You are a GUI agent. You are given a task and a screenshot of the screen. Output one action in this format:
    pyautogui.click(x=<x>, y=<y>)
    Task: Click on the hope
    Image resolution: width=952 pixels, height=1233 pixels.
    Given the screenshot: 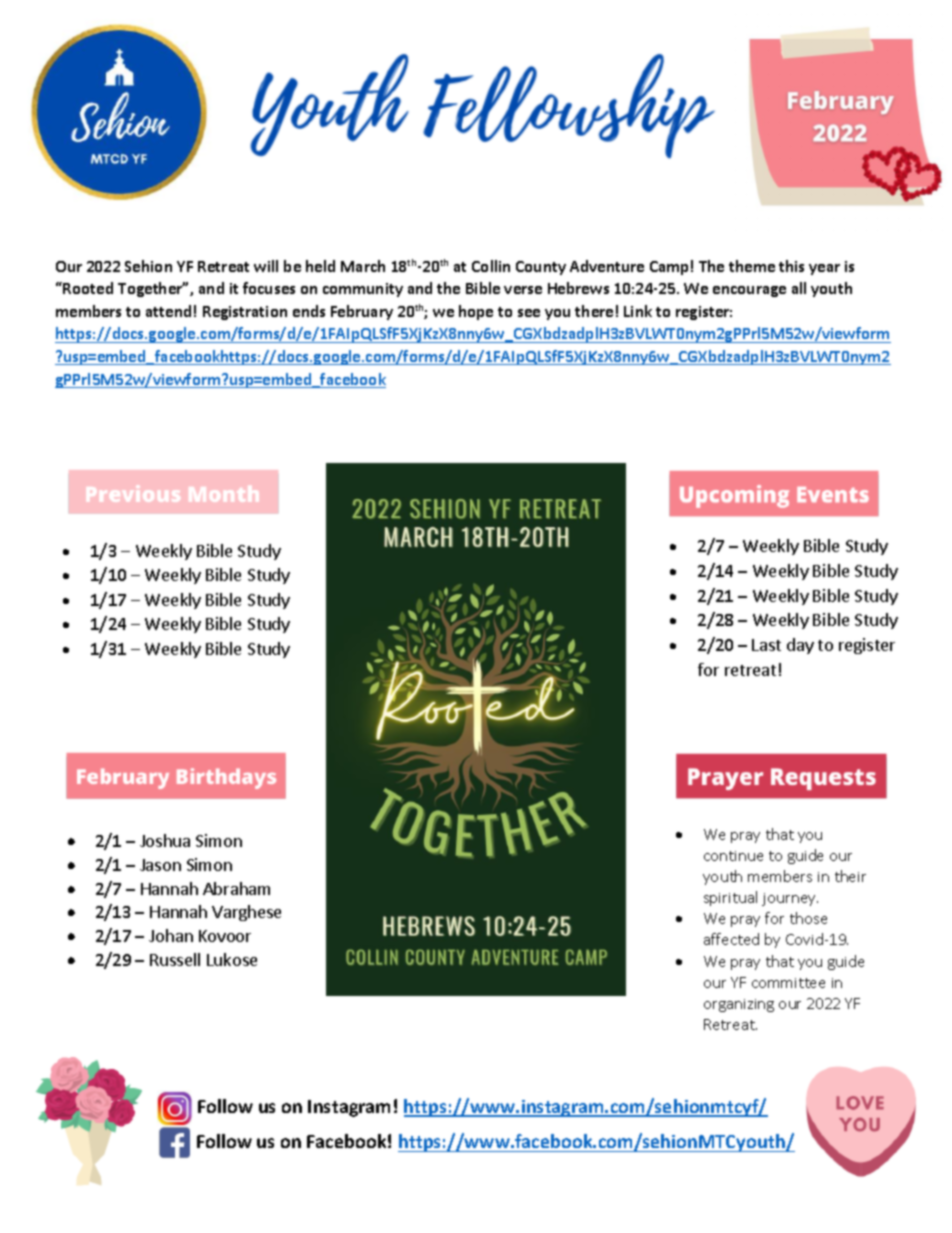 What is the action you would take?
    pyautogui.click(x=476, y=312)
